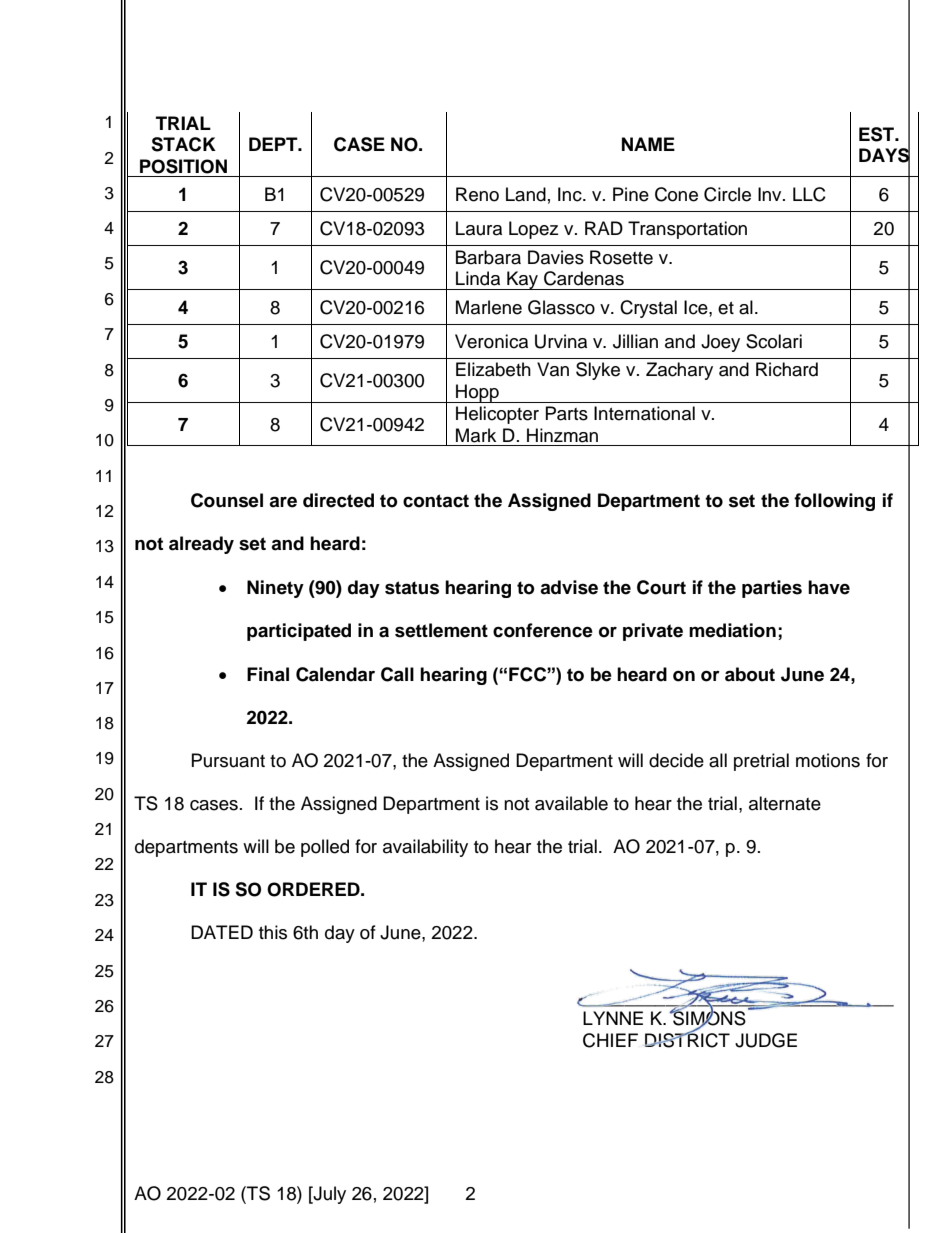 Image resolution: width=952 pixels, height=1233 pixels. What do you see at coordinates (785, 803) in the screenshot?
I see `alternate` at bounding box center [785, 803].
